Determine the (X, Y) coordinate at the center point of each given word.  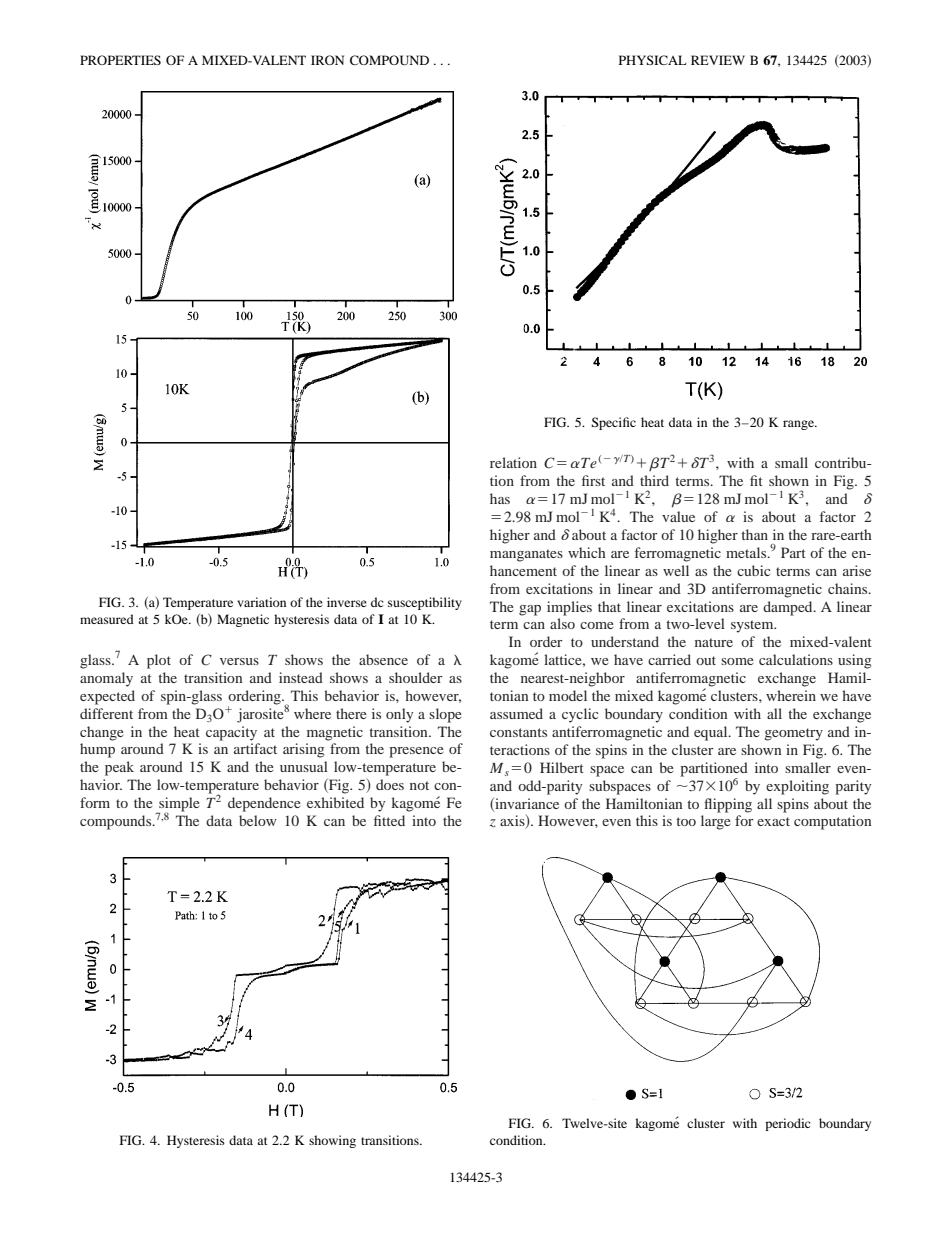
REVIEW (718, 60)
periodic (787, 1124)
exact (773, 821)
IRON (327, 60)
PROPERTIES (120, 60)
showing (332, 1141)
